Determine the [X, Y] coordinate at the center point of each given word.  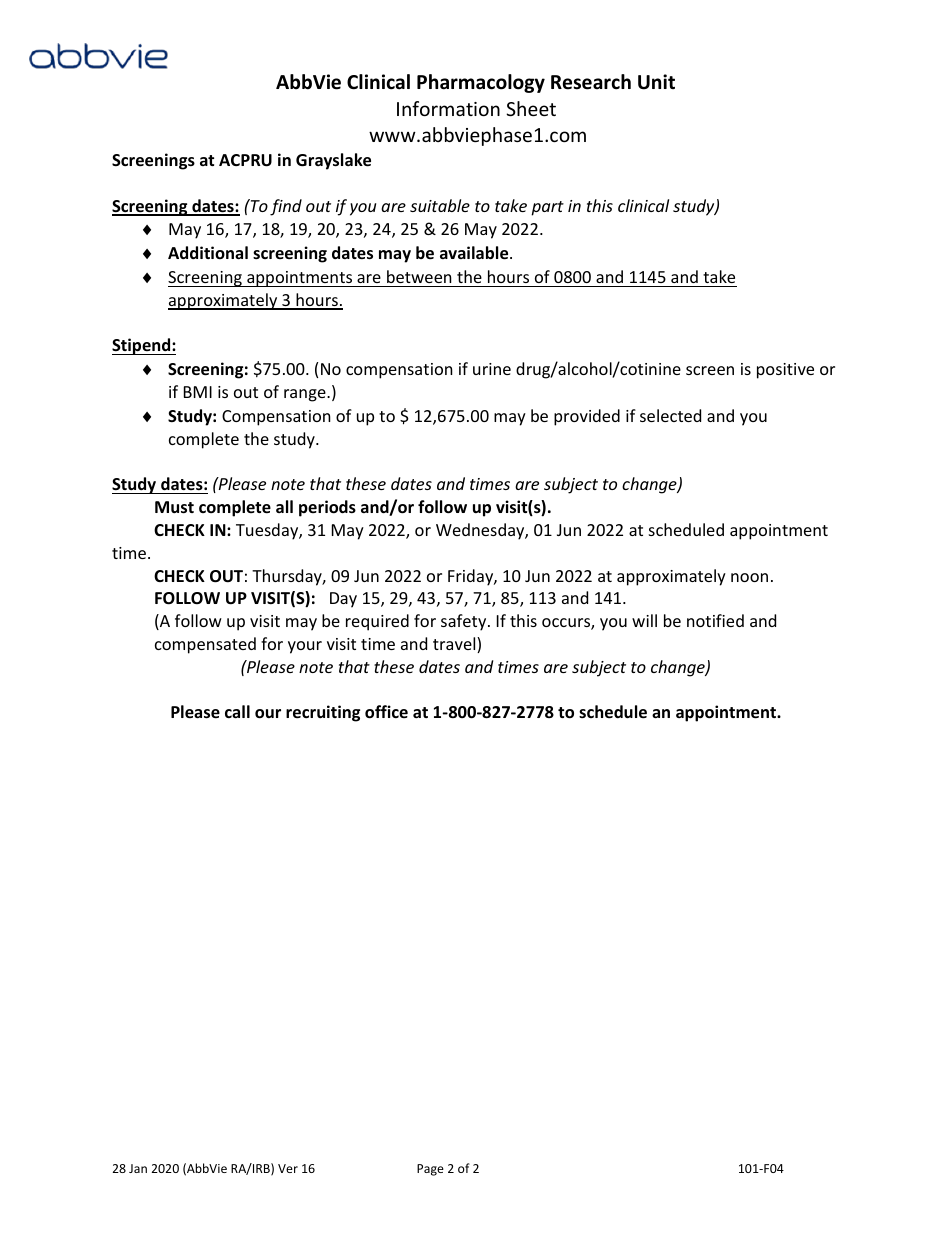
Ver [288, 1168]
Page [430, 1170]
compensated [205, 645]
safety [465, 622]
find [286, 207]
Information [448, 108]
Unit [656, 82]
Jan [138, 1168]
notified [715, 620]
